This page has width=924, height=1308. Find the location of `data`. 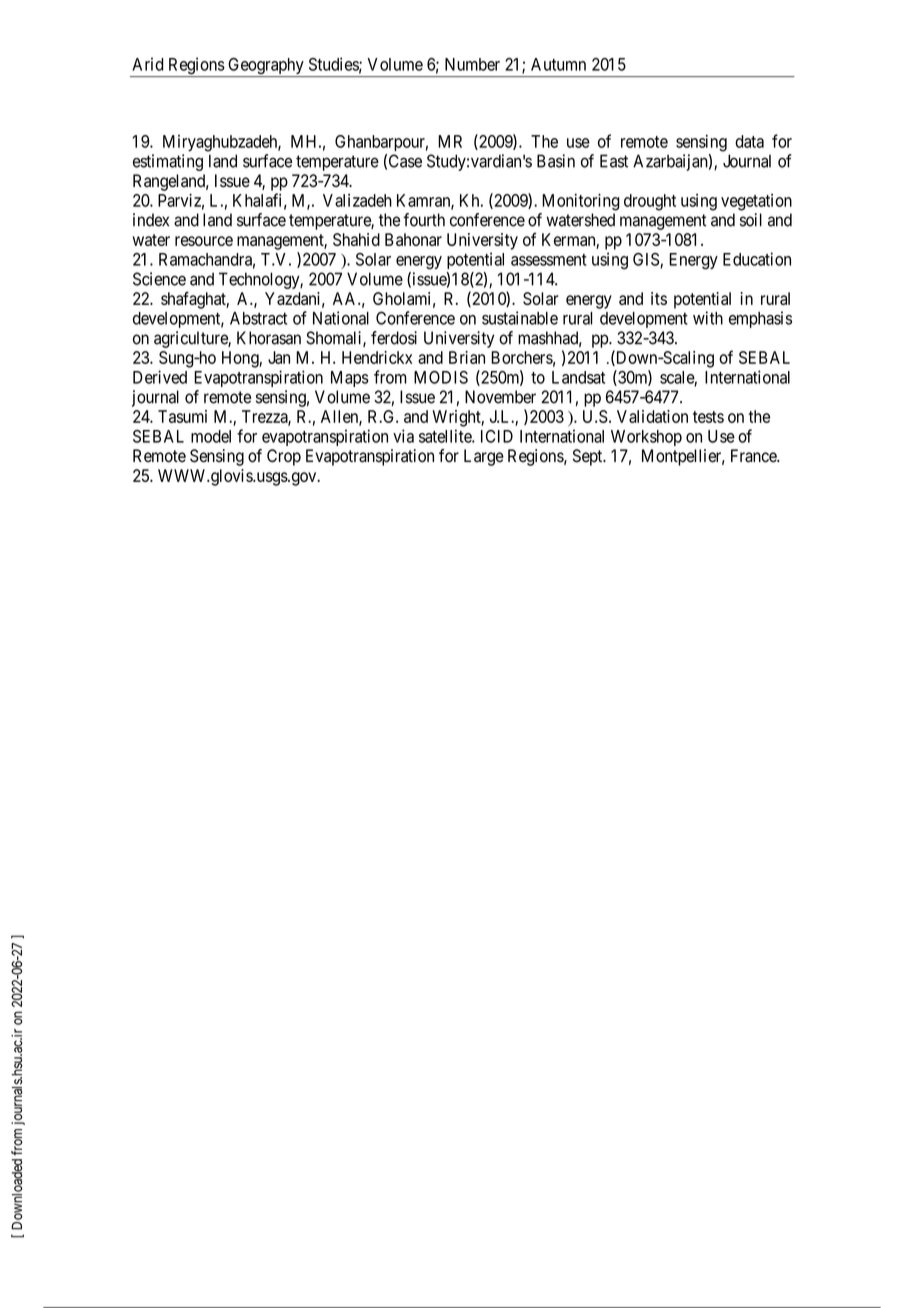

data is located at coordinates (749, 141).
